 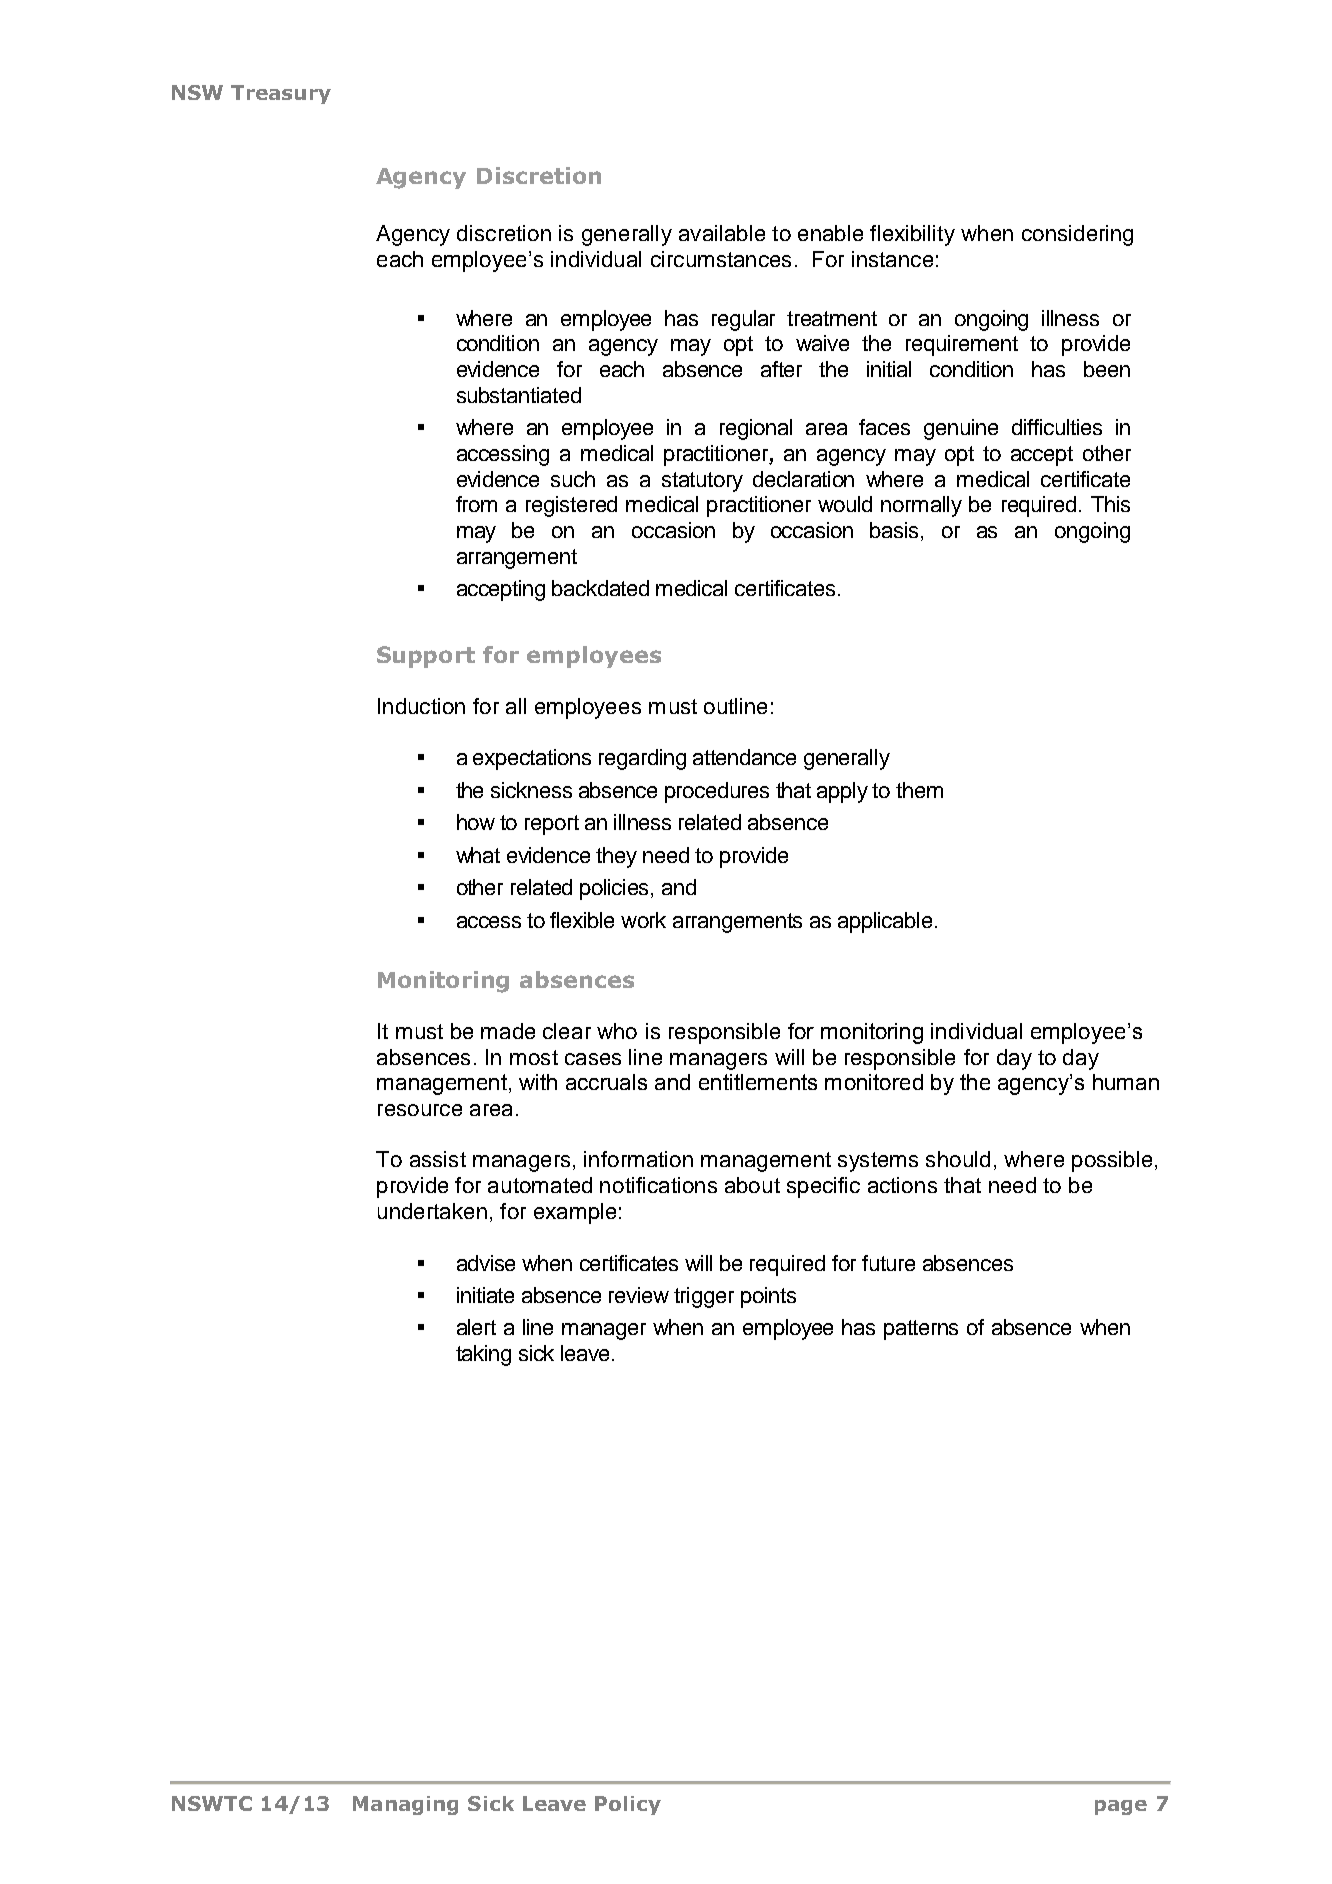 What do you see at coordinates (643, 920) in the screenshot?
I see `work` at bounding box center [643, 920].
